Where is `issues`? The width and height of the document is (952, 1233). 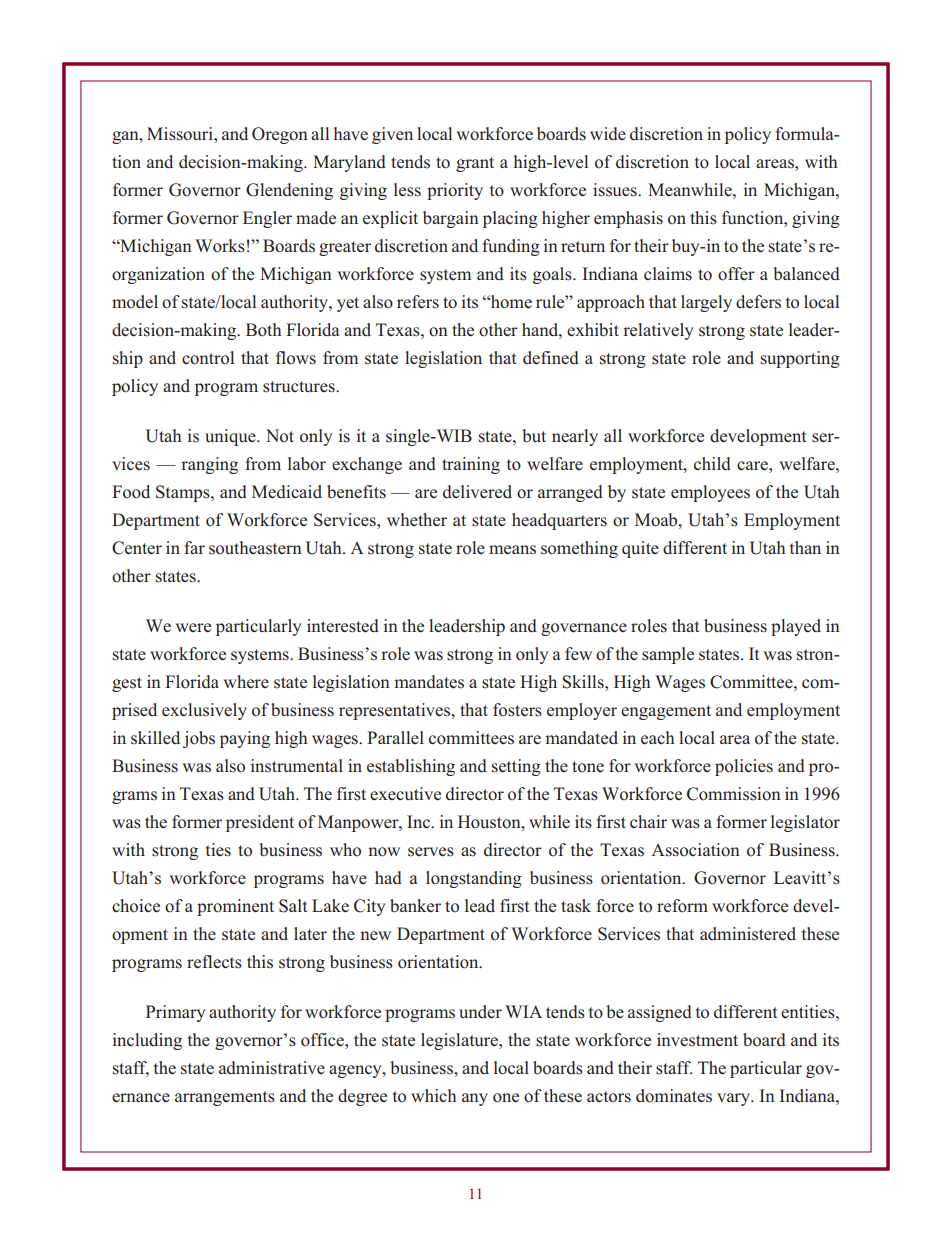 issues is located at coordinates (616, 190).
